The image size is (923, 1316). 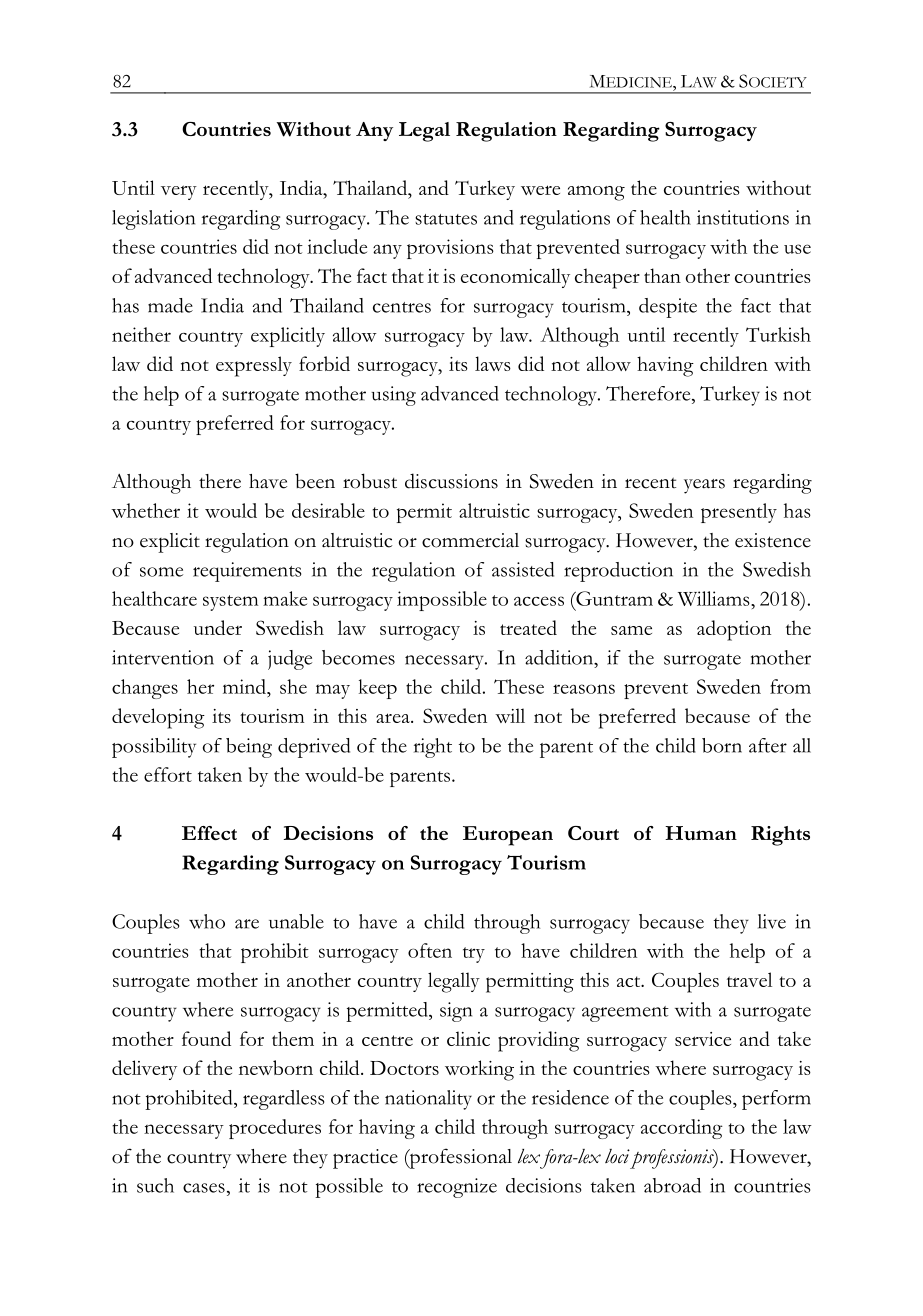 I want to click on legislation, so click(x=153, y=220).
